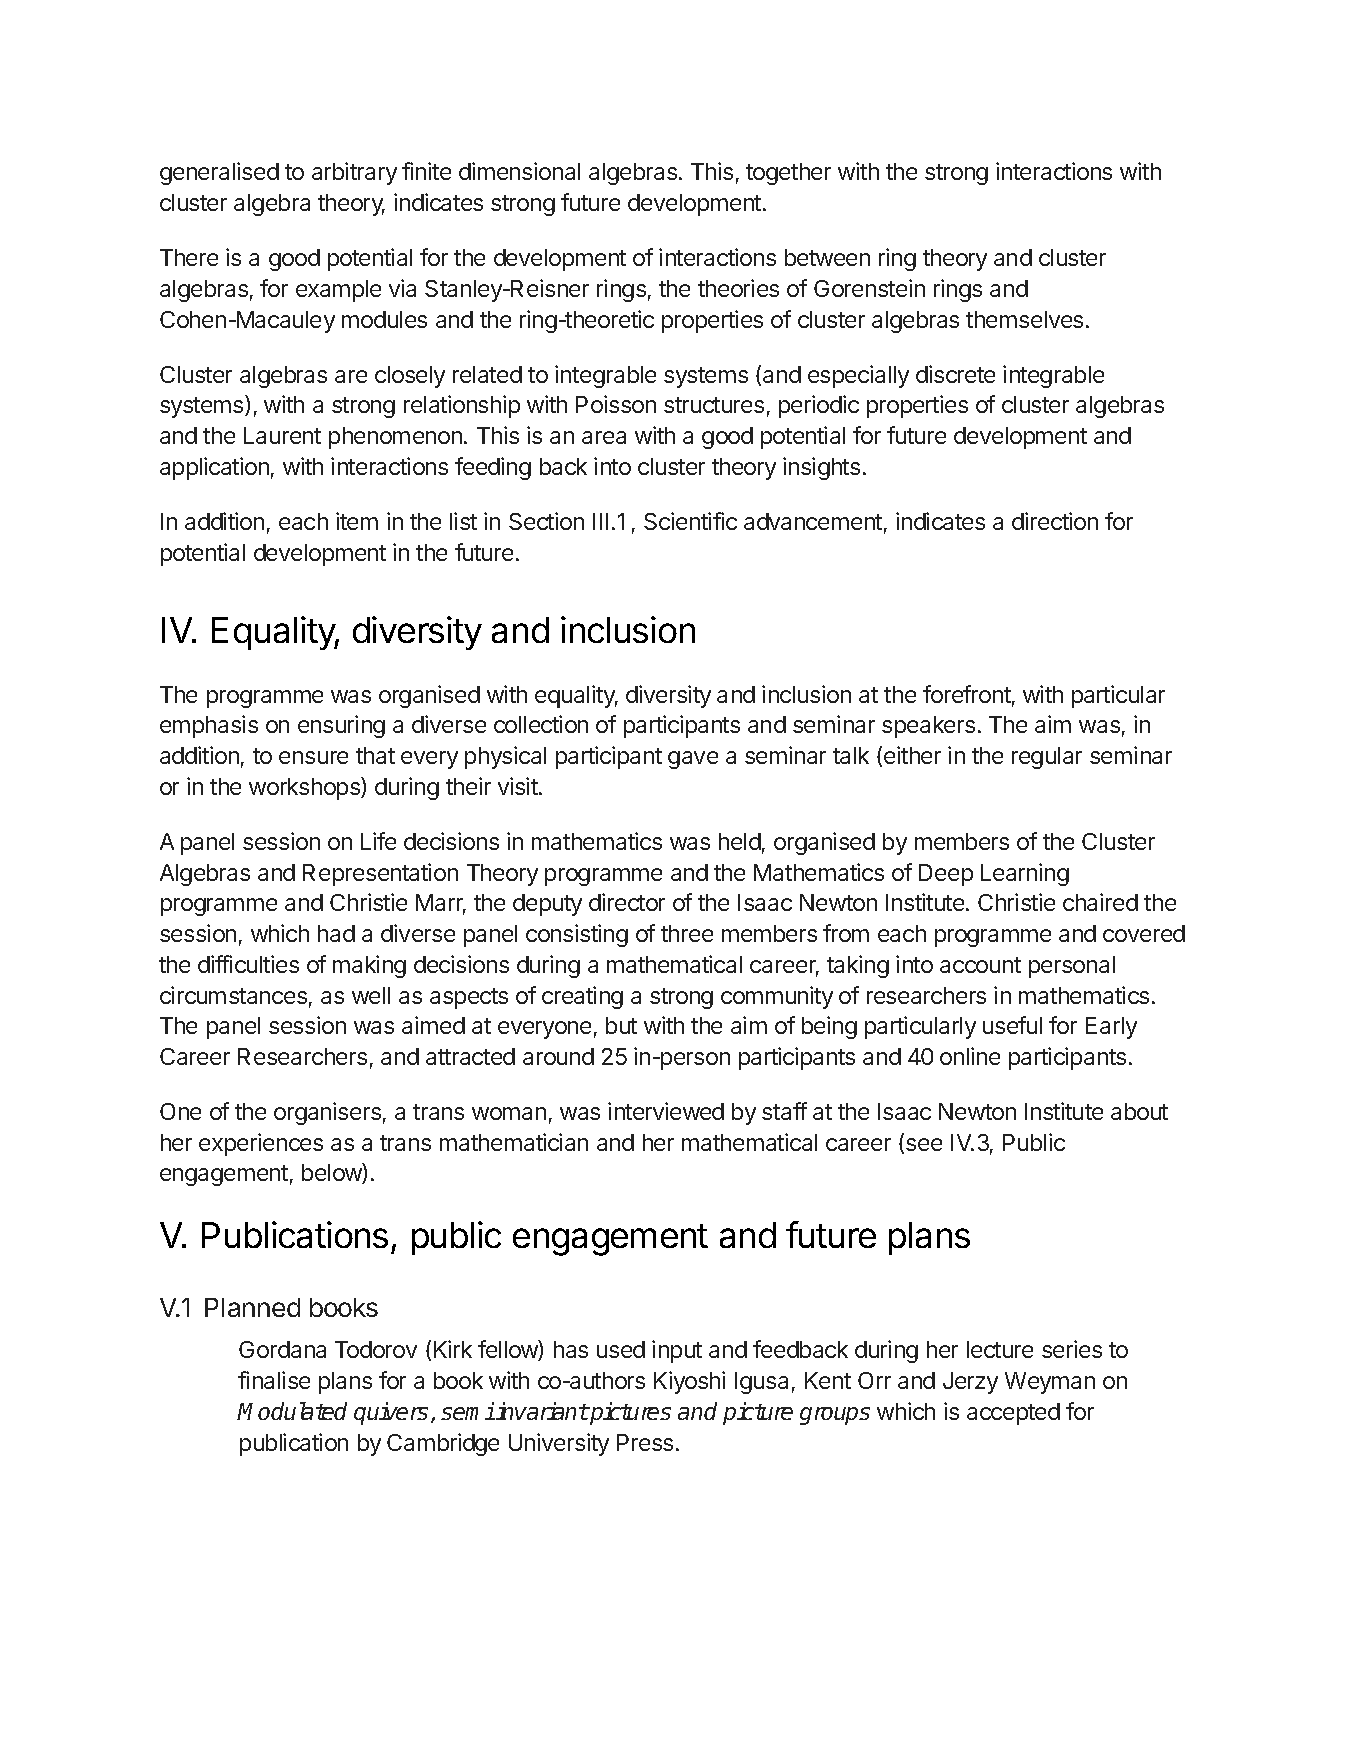  I want to click on but, so click(621, 1025).
